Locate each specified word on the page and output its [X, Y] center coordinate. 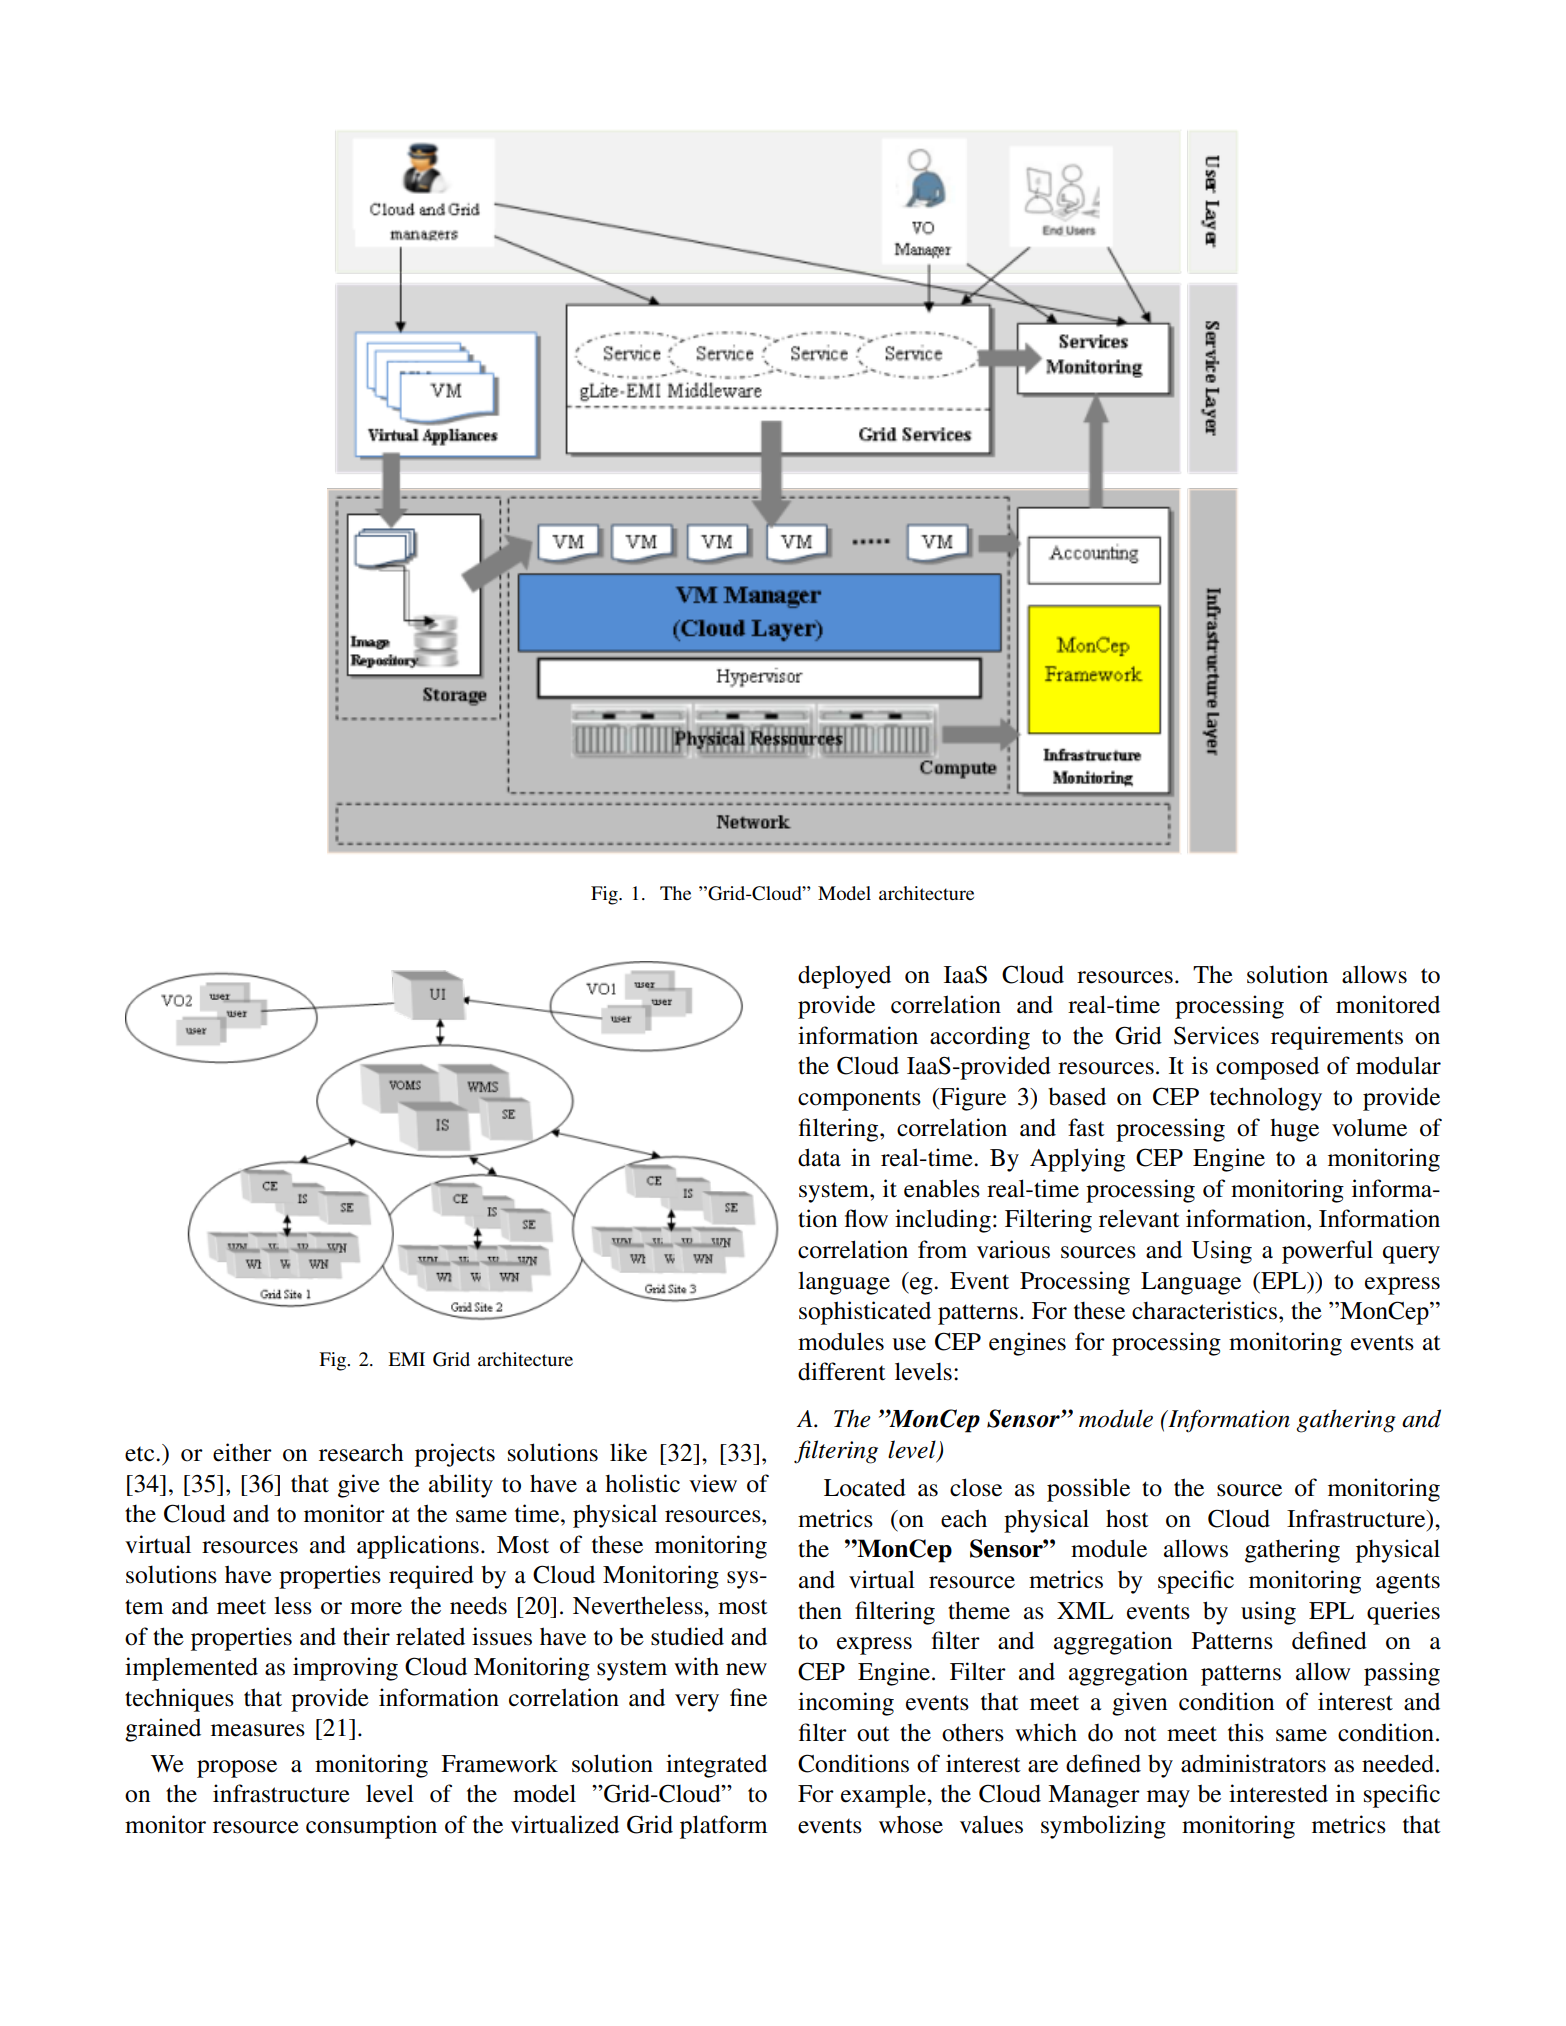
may [1168, 1799]
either [242, 1452]
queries [1403, 1613]
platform [724, 1827]
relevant [1139, 1218]
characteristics [1206, 1310]
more [376, 1608]
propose [237, 1769]
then [820, 1610]
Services [1216, 1035]
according [980, 1038]
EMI [406, 1359]
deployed [844, 977]
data [819, 1157]
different [842, 1371]
